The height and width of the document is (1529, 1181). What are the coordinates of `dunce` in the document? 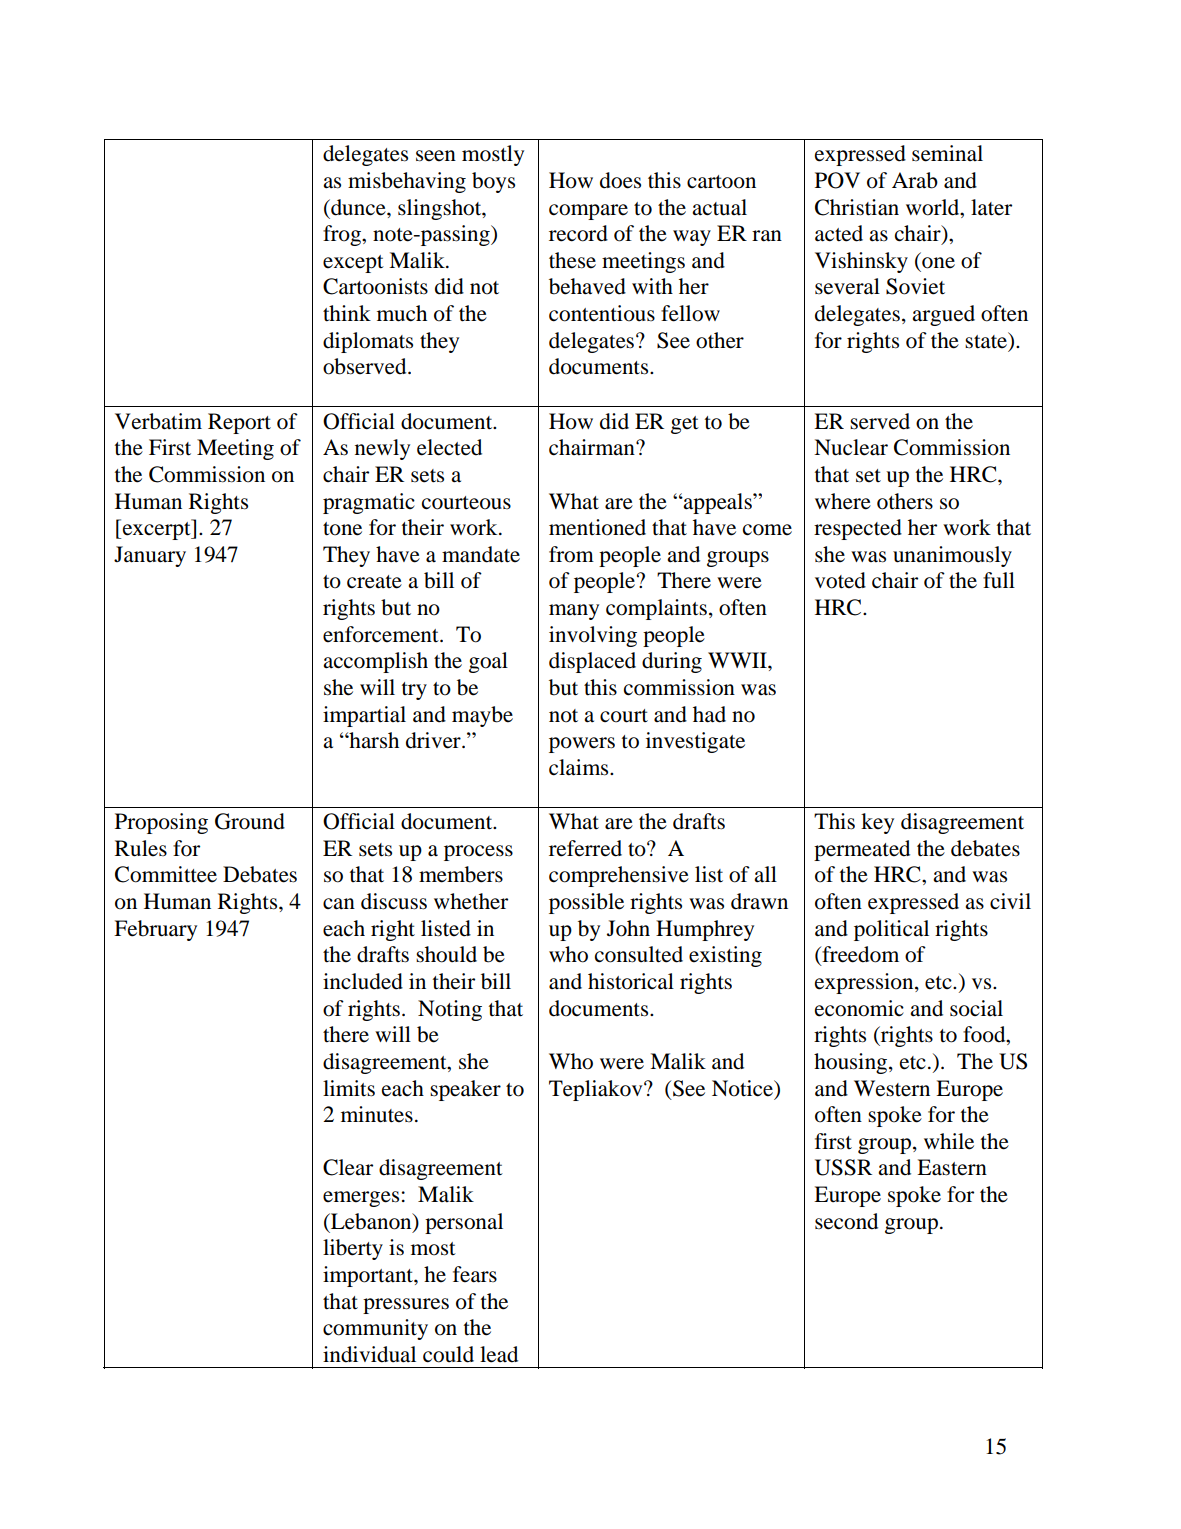 It's located at (358, 207).
